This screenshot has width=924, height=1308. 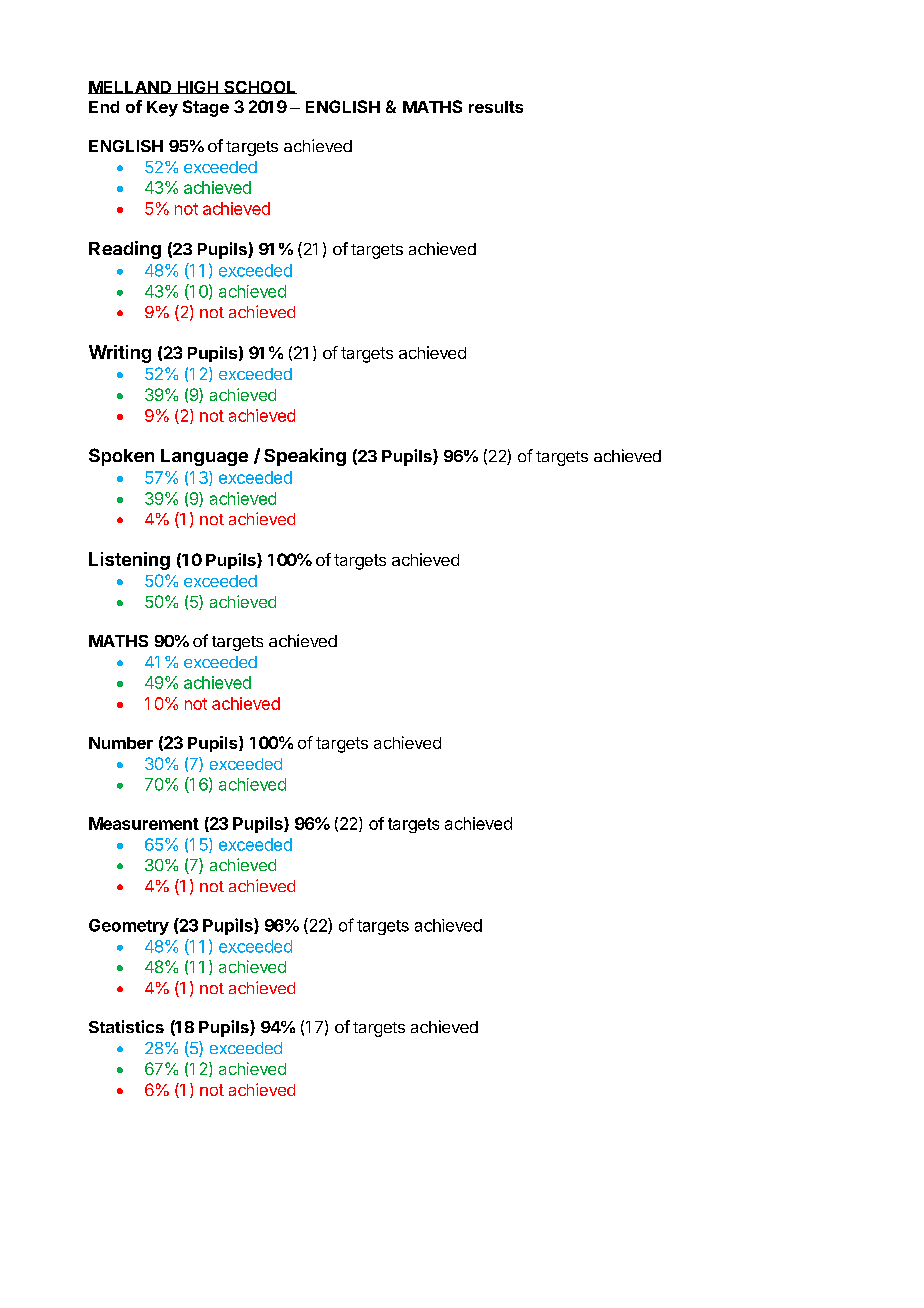 I want to click on Geometry, so click(x=129, y=927).
